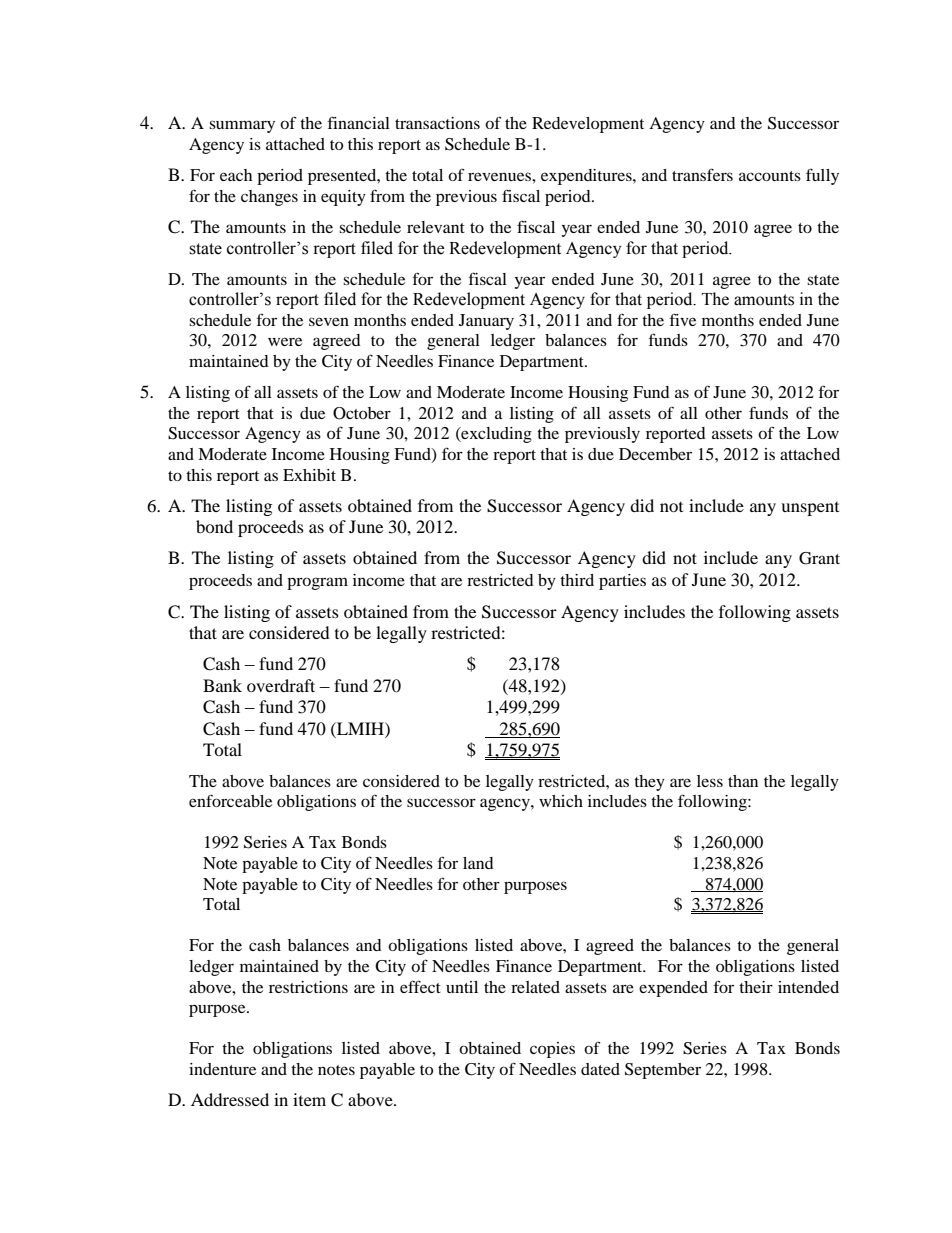  Describe the element at coordinates (317, 583) in the image. I see `program` at that location.
